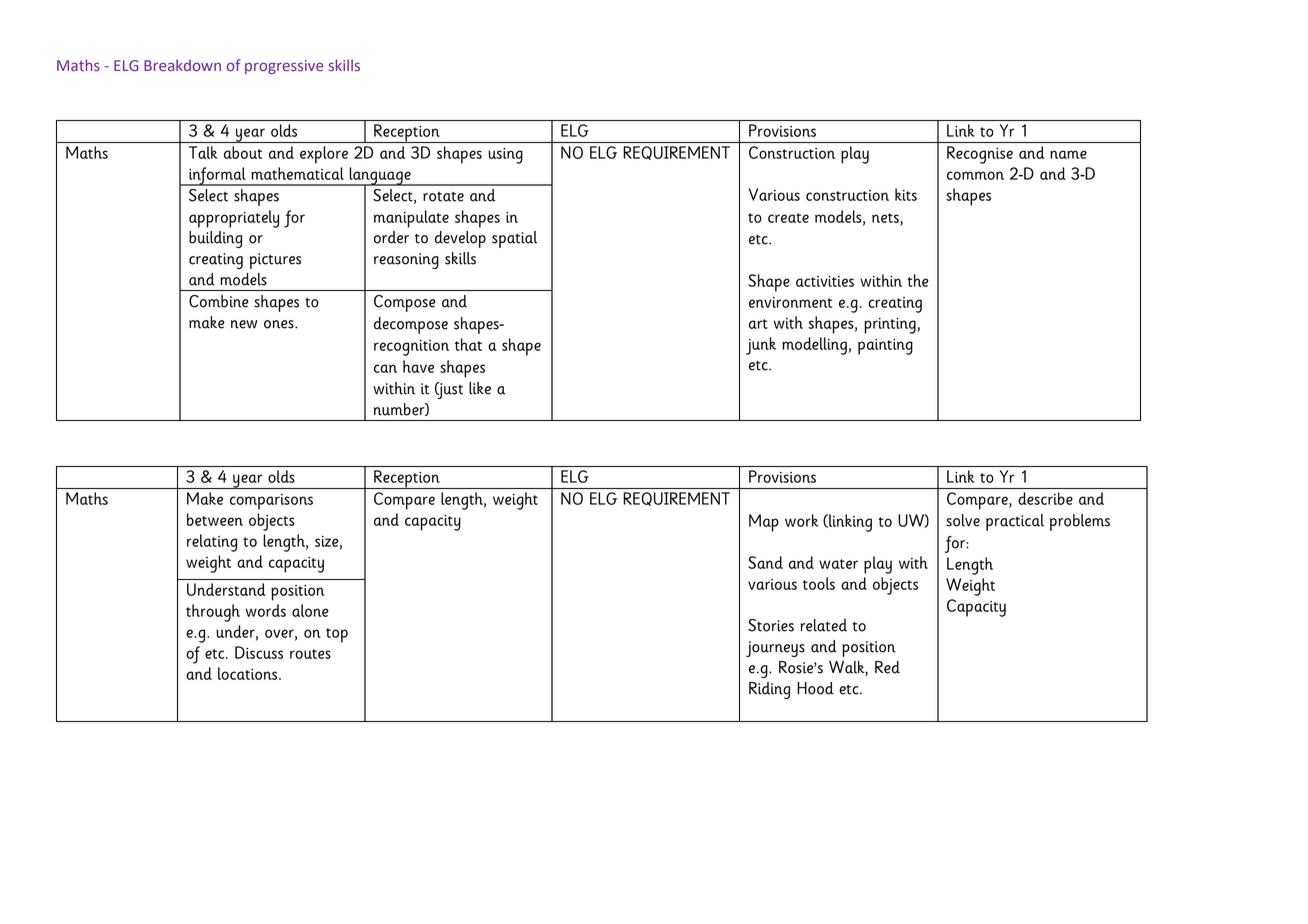  I want to click on name, so click(1068, 154).
